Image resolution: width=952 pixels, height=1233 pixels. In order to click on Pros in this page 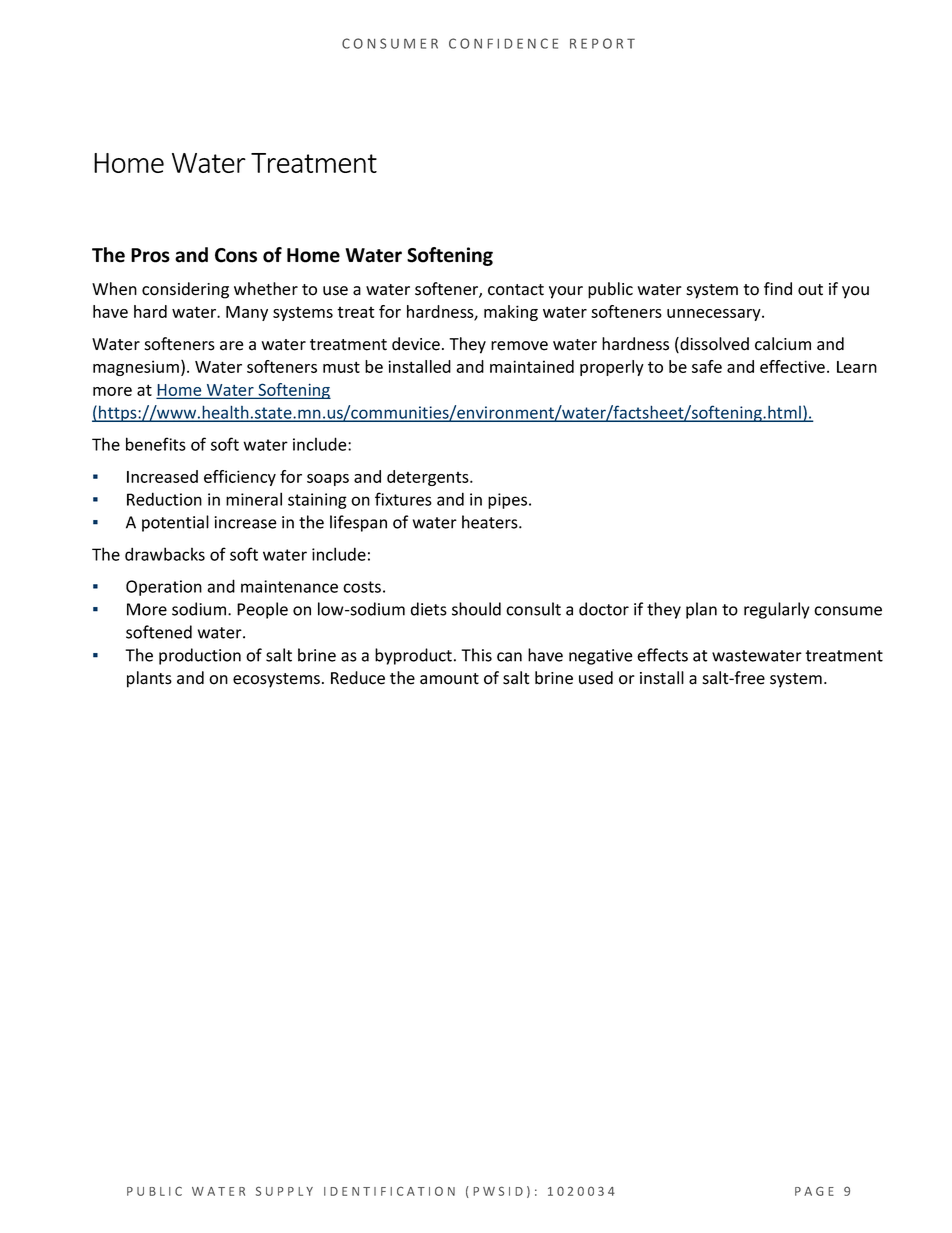, I will do `click(150, 255)`.
